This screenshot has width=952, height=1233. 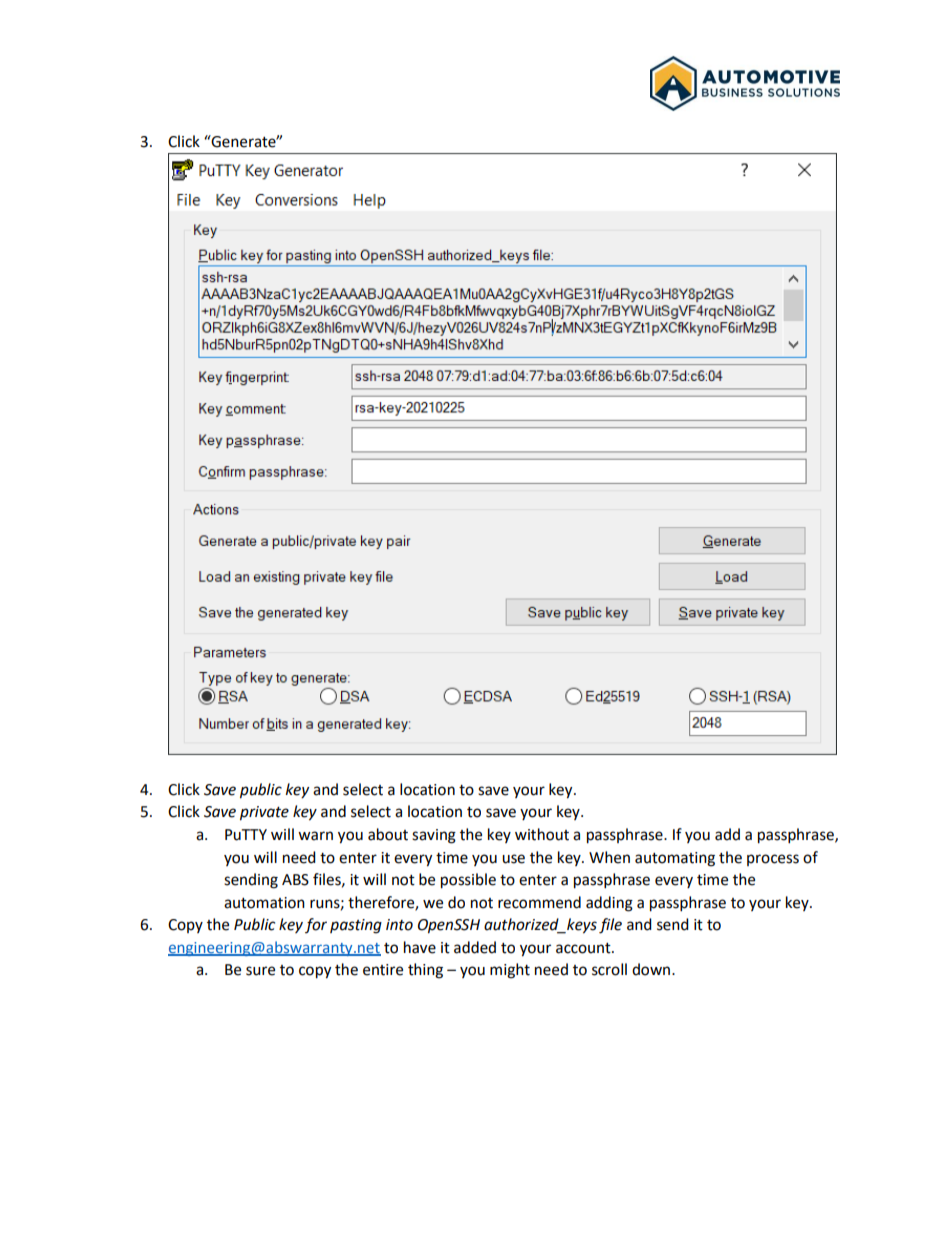 I want to click on private, so click(x=264, y=813).
